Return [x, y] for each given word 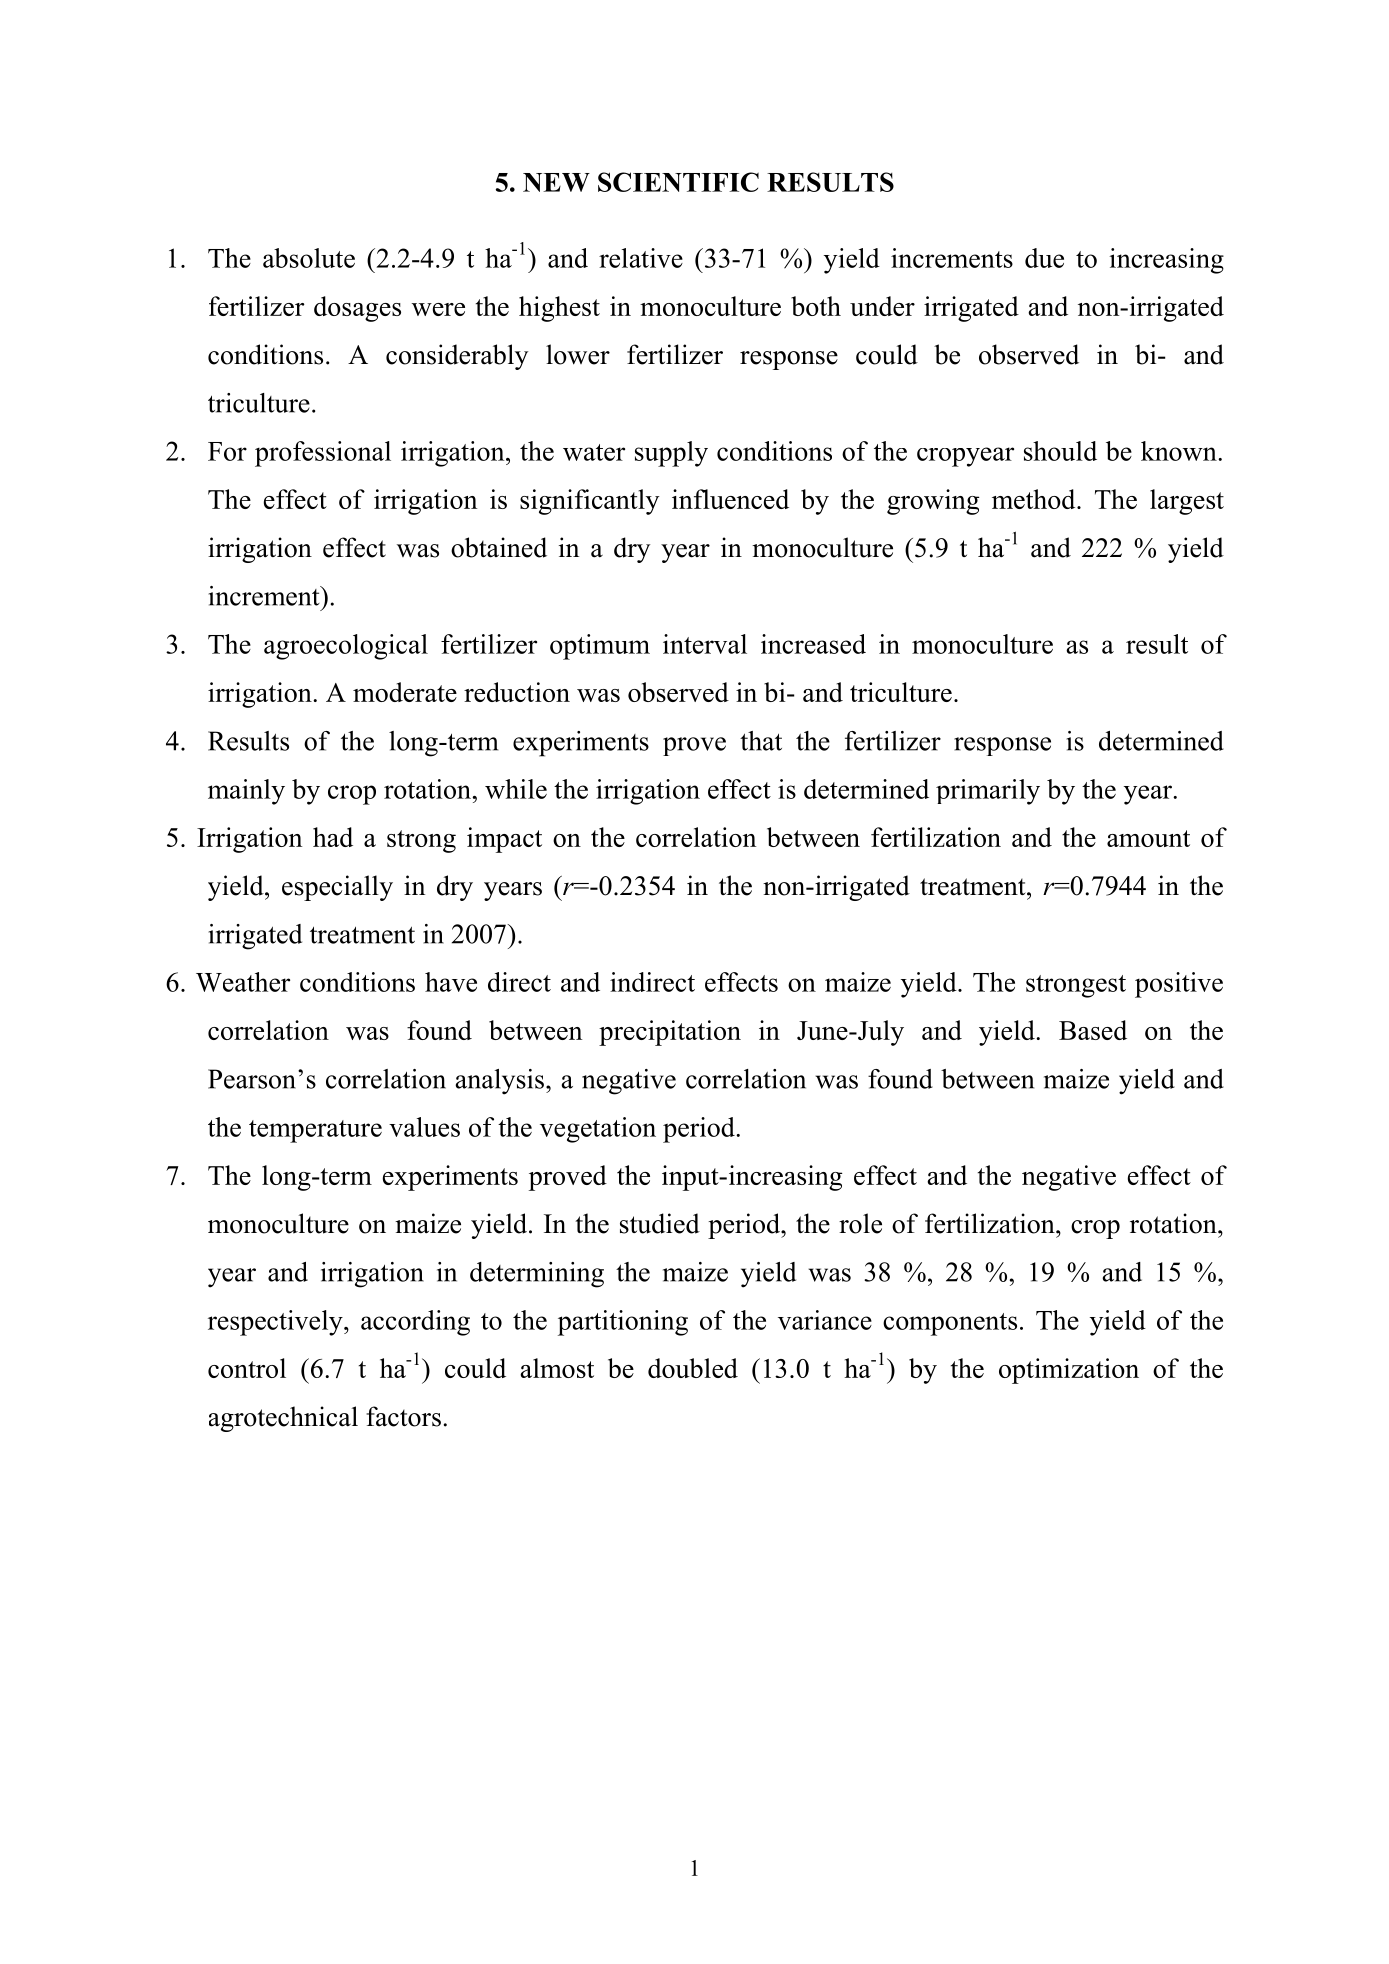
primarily [988, 792]
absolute [309, 258]
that [761, 741]
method [1035, 499]
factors [403, 1416]
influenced [730, 499]
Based [1093, 1030]
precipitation [670, 1033]
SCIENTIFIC [678, 182]
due [1044, 258]
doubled [693, 1368]
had [333, 837]
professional [323, 454]
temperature [315, 1131]
